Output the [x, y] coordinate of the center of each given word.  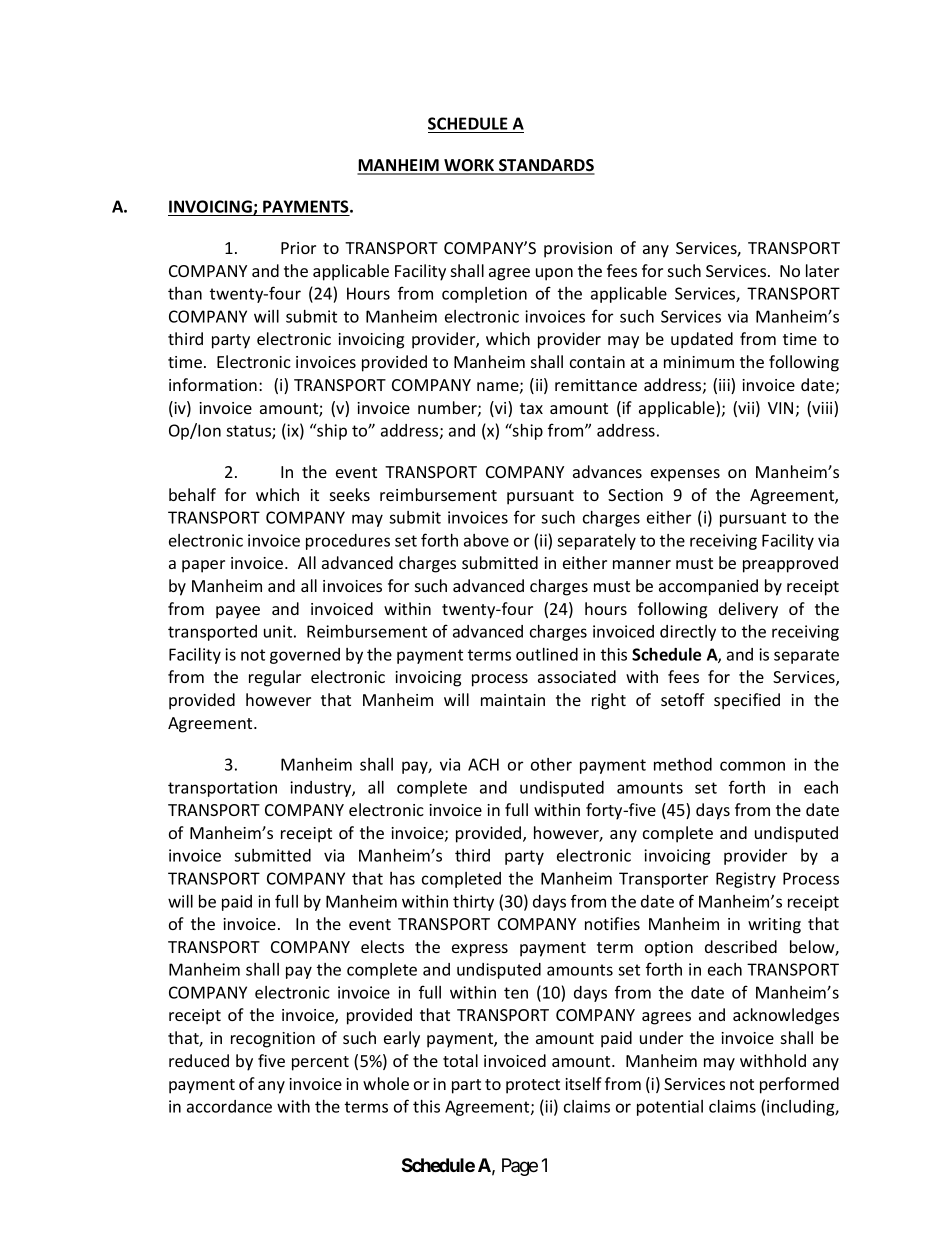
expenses [685, 475]
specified [747, 701]
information [213, 384]
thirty [473, 903]
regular [275, 678]
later [822, 270]
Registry [746, 880]
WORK [469, 166]
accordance [229, 1106]
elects [382, 946]
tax [531, 408]
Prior [298, 248]
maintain [513, 700]
